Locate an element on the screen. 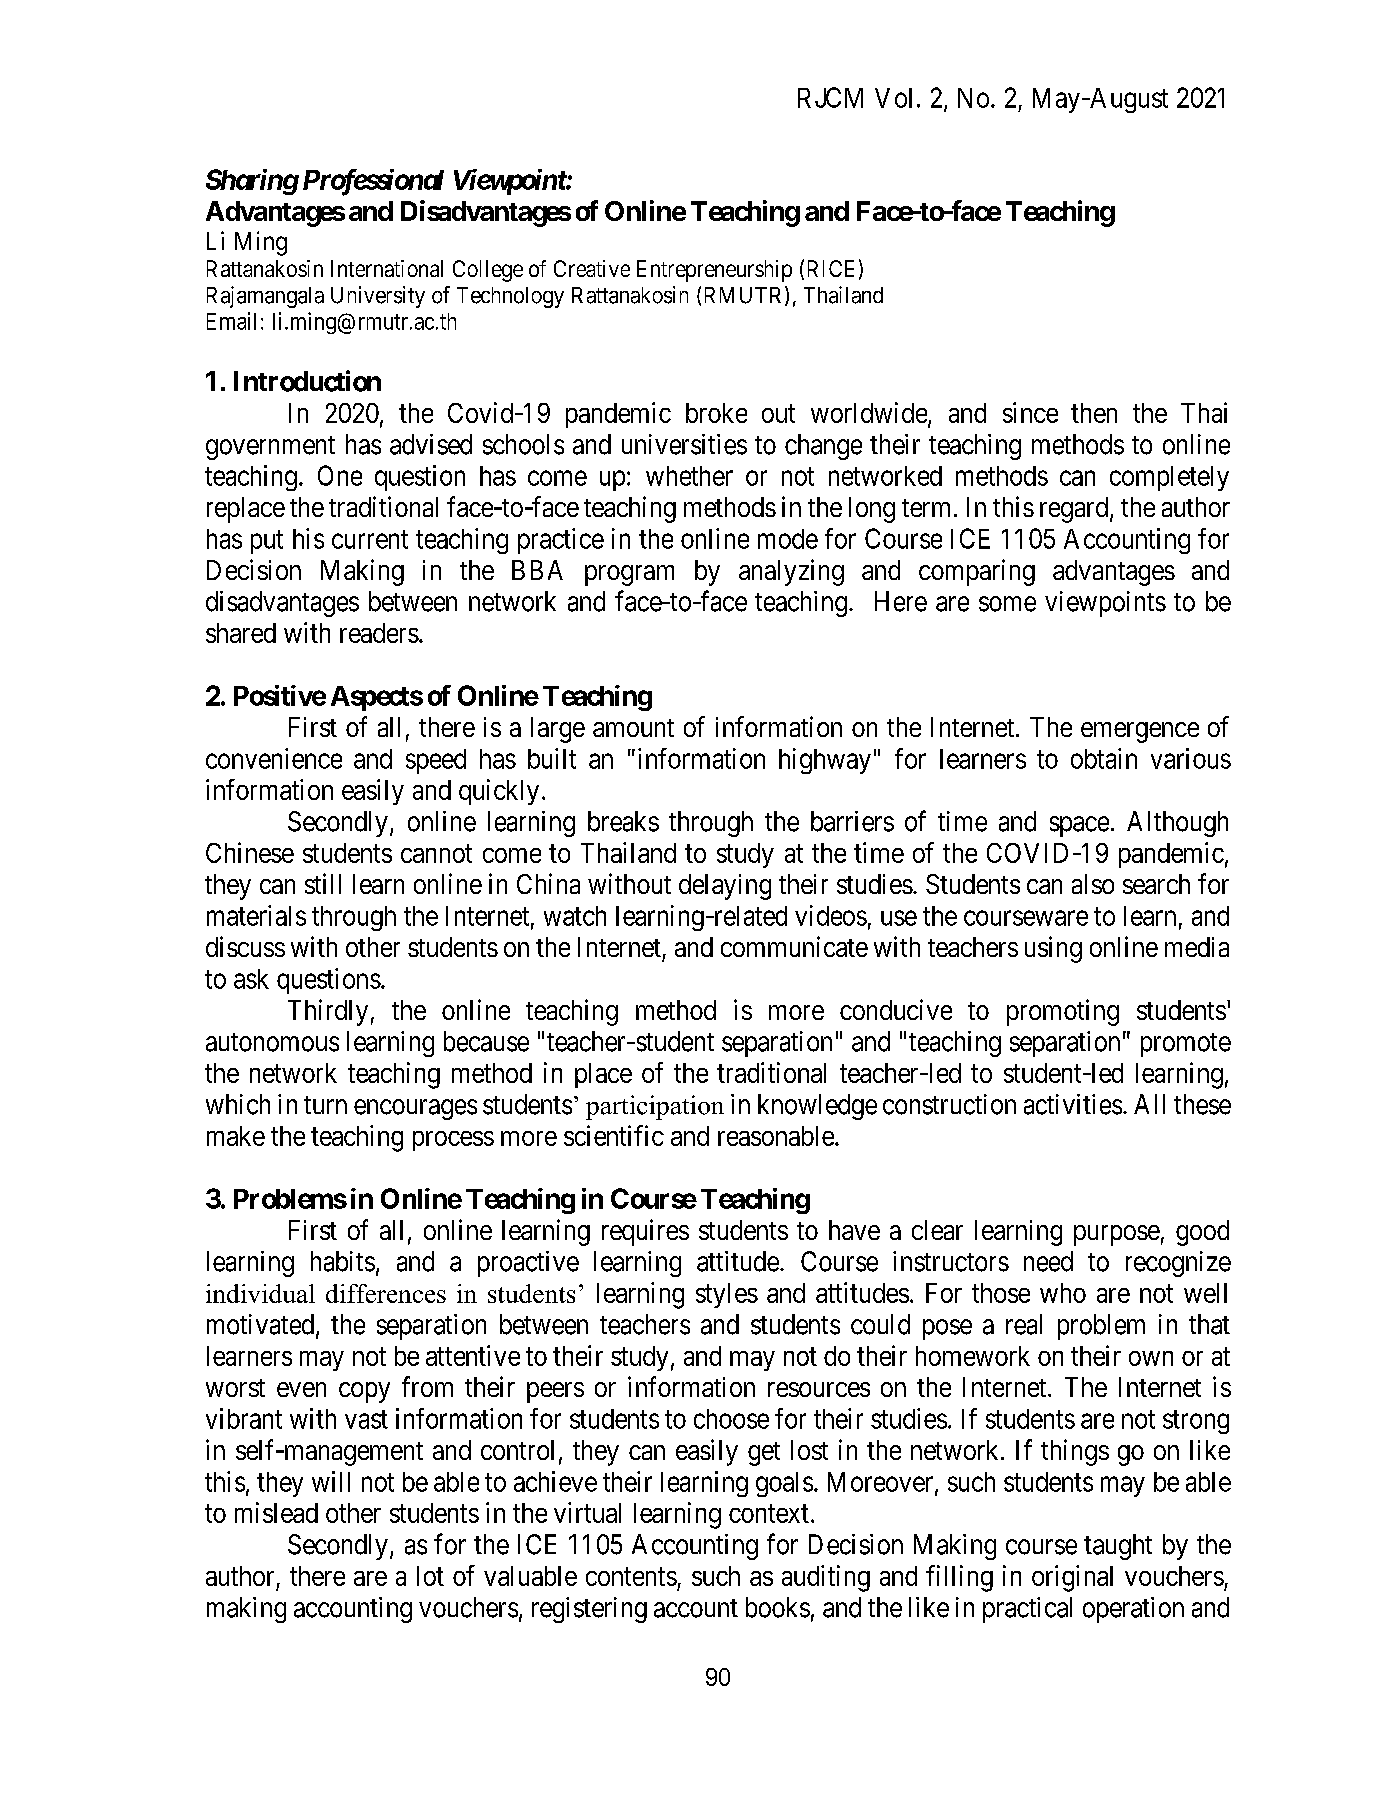 The width and height of the screenshot is (1394, 1804). Entrepreneurship is located at coordinates (714, 271).
